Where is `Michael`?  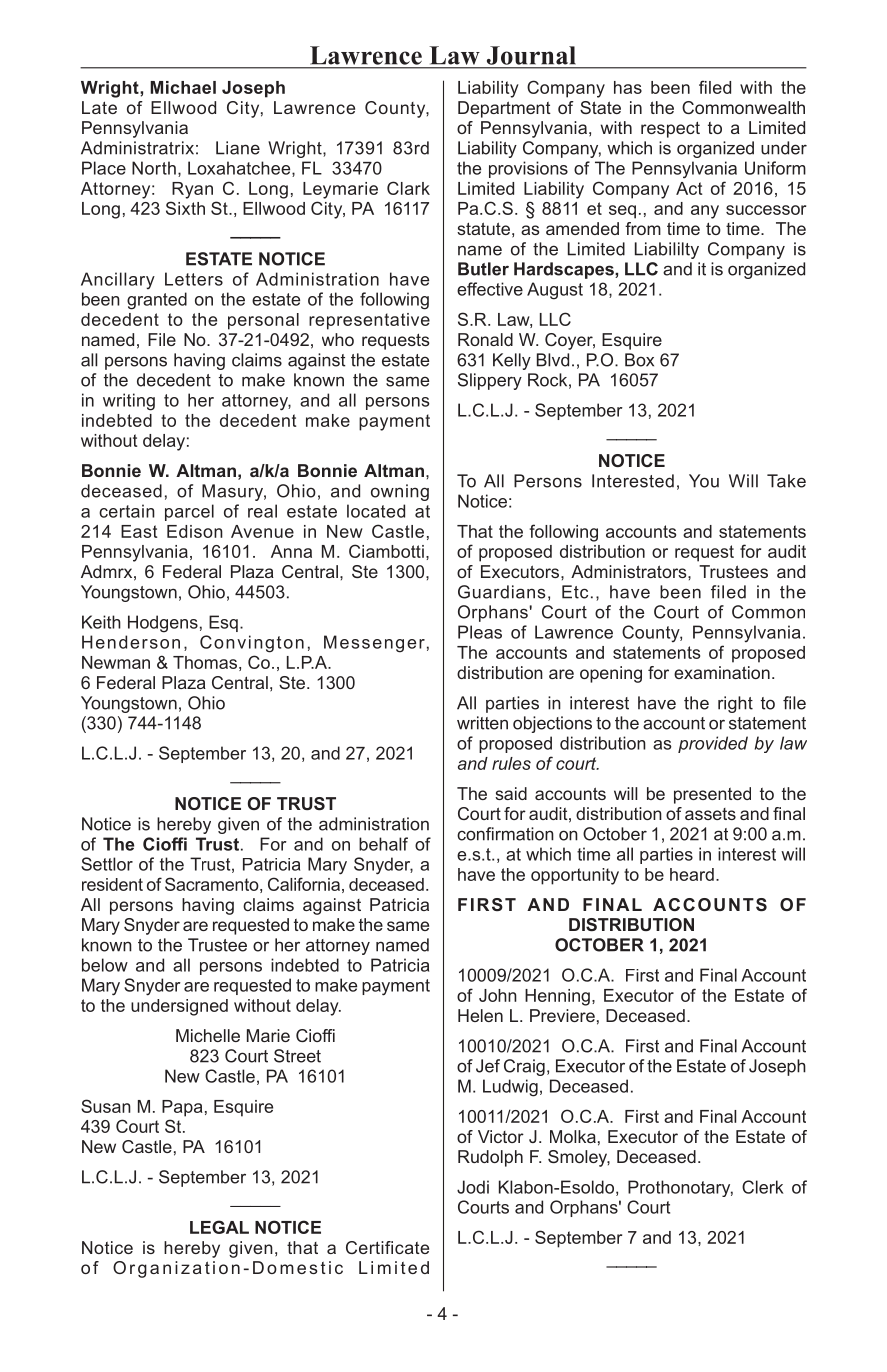 Michael is located at coordinates (183, 87).
